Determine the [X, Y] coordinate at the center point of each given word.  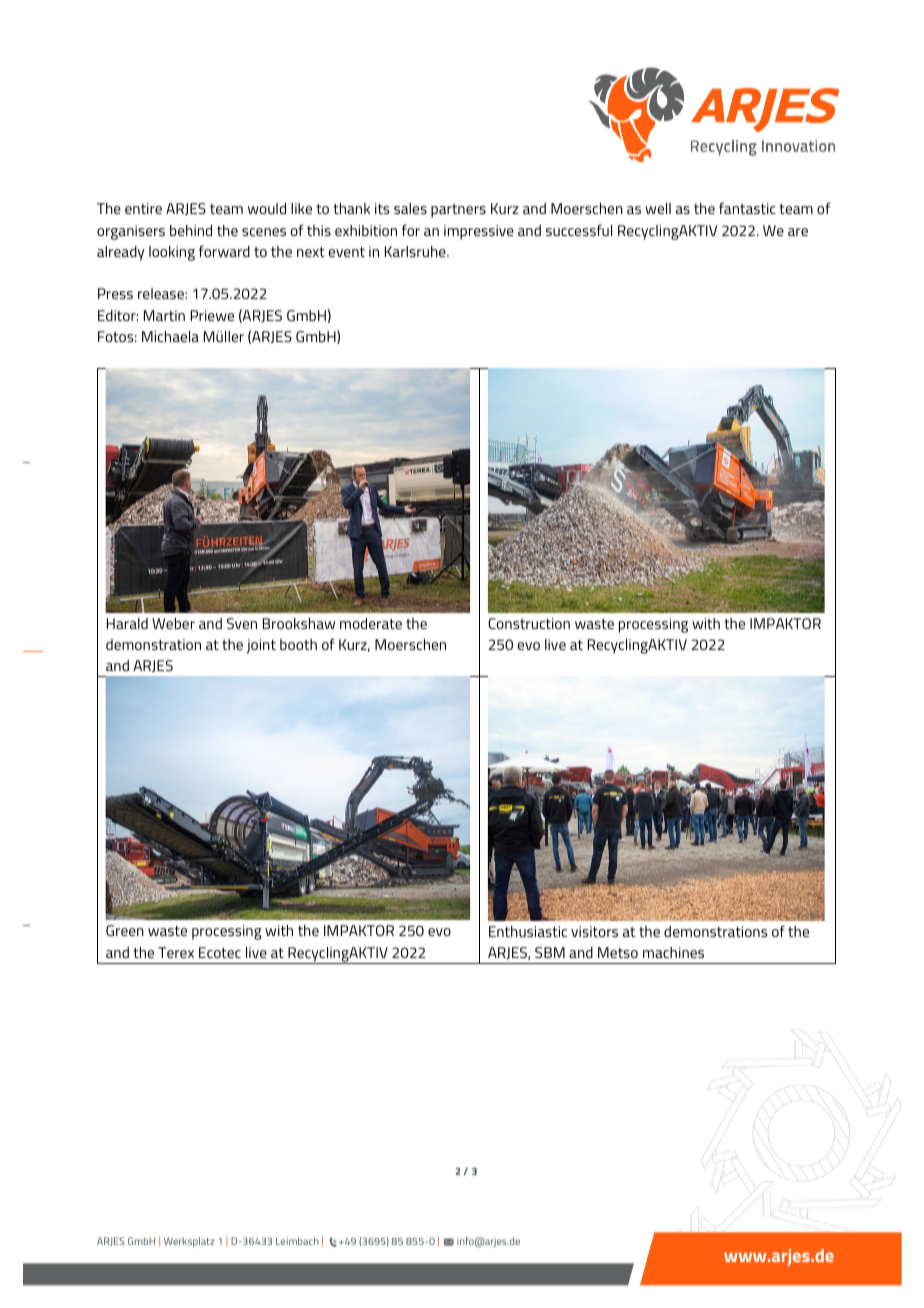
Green [125, 930]
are [798, 232]
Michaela [170, 336]
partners [458, 211]
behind [191, 230]
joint [261, 646]
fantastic [747, 208]
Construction [529, 623]
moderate [371, 623]
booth [298, 644]
